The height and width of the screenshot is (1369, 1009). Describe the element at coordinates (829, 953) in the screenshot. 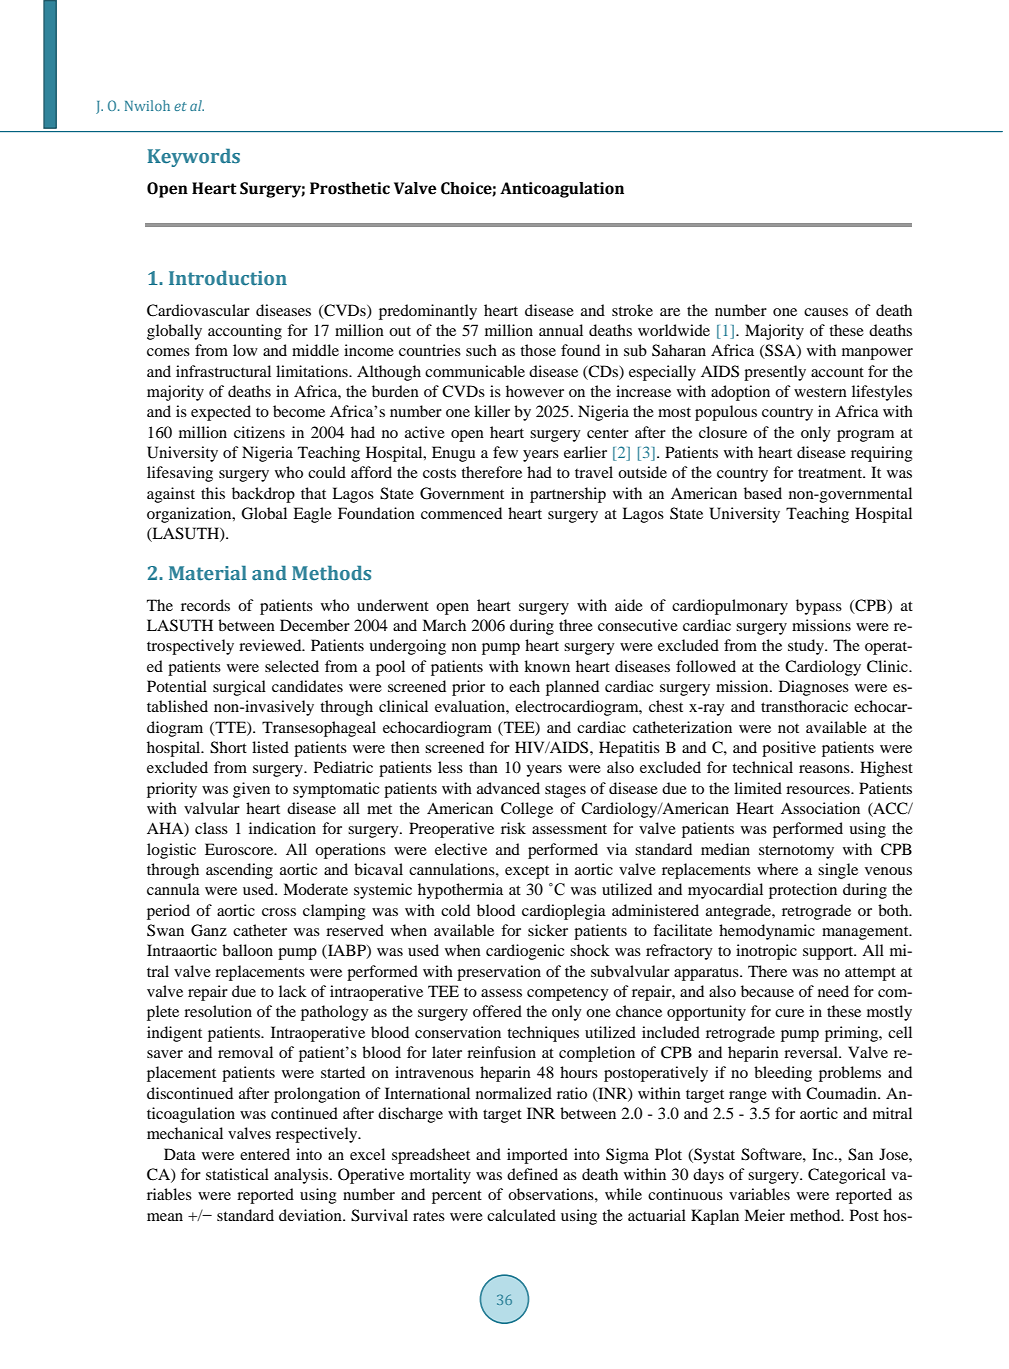

I see `support` at that location.
